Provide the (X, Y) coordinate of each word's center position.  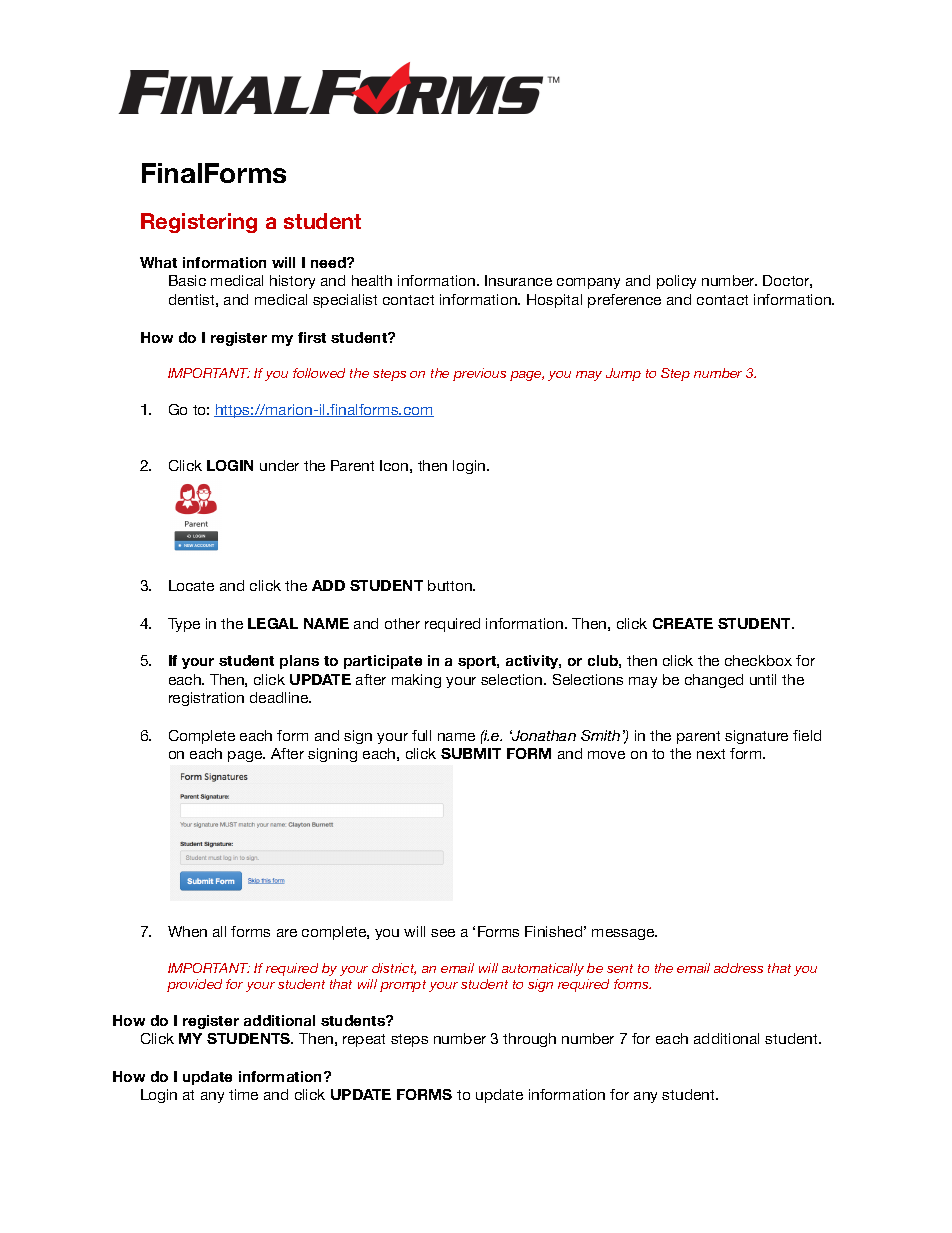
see (443, 933)
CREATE (683, 623)
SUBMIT (471, 753)
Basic (187, 280)
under (279, 465)
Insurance (518, 280)
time (243, 1094)
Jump (623, 374)
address (738, 968)
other (402, 623)
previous (479, 374)
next (711, 754)
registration (206, 699)
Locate (191, 585)
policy (676, 282)
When (187, 931)
